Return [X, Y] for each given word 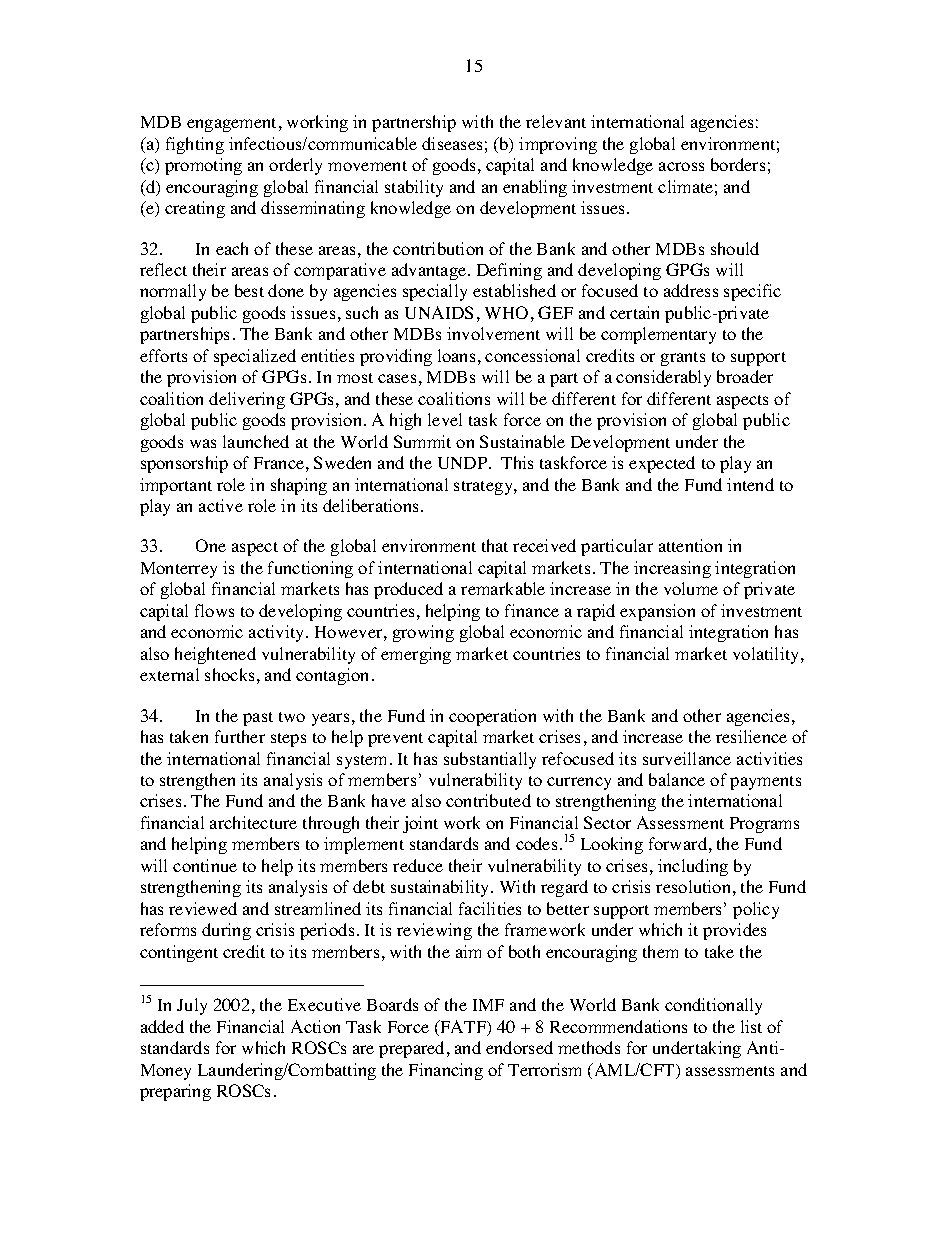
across [681, 166]
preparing [175, 1092]
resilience [751, 736]
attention [690, 545]
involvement [493, 333]
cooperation [492, 717]
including [693, 867]
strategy [484, 488]
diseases [452, 143]
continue [205, 865]
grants [683, 359]
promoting [203, 166]
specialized [255, 357]
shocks [229, 674]
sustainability [441, 888]
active [221, 505]
